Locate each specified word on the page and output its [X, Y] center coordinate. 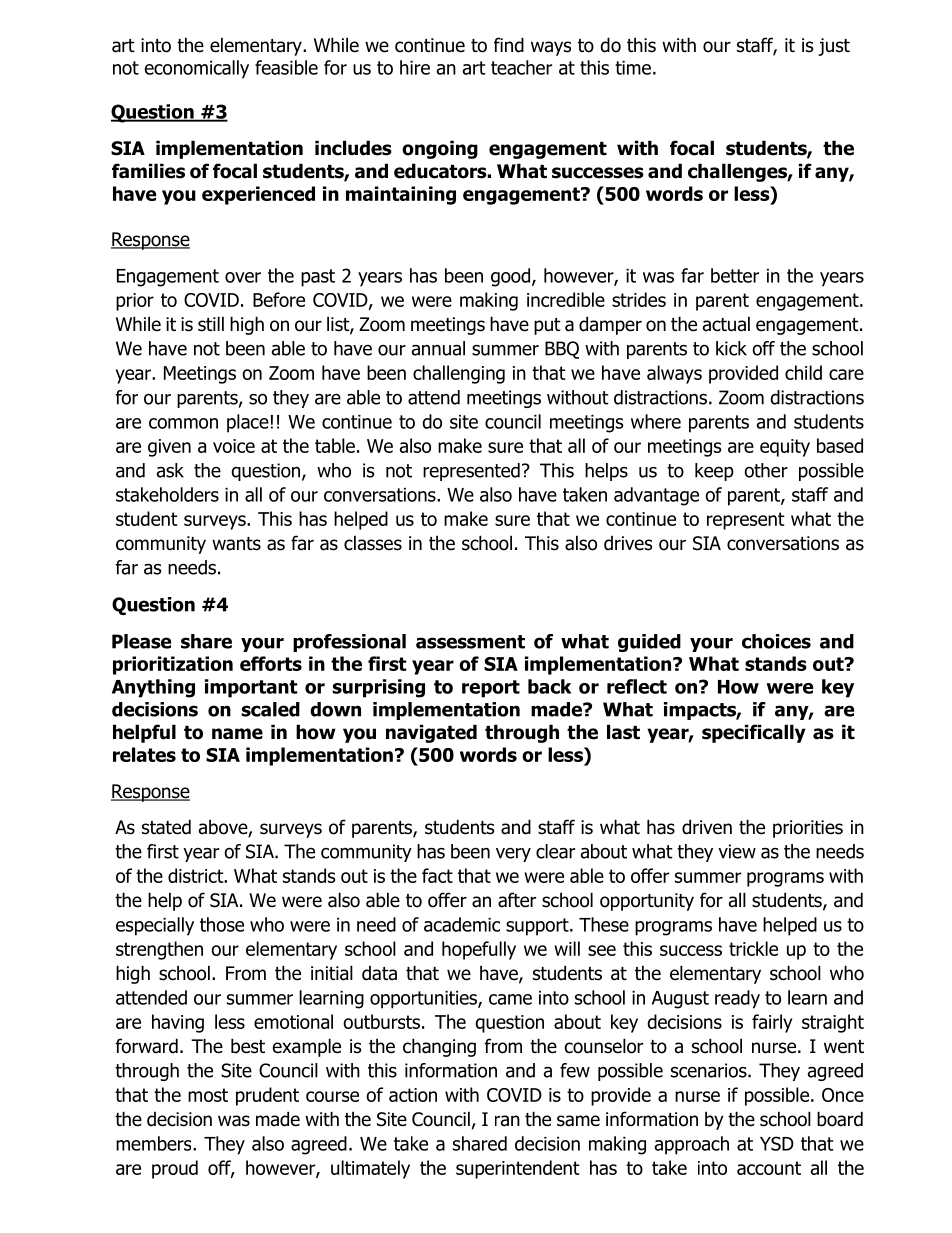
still [211, 324]
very [513, 854]
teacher [521, 67]
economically [196, 69]
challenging [459, 374]
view [737, 851]
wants [236, 544]
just [834, 47]
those [222, 924]
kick [731, 348]
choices [776, 641]
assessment [470, 642]
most [208, 1095]
